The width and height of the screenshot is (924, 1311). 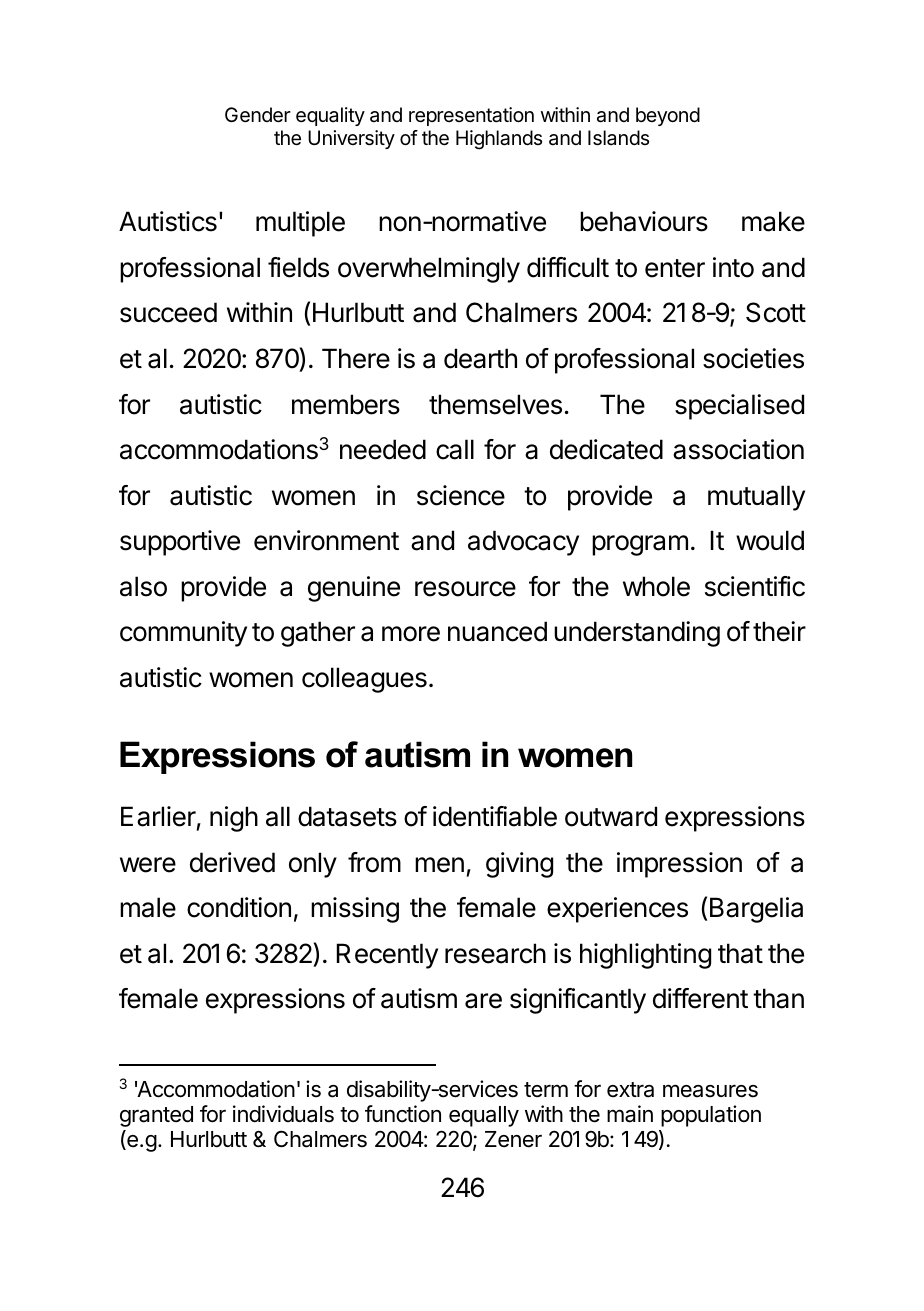 I want to click on individuals, so click(x=283, y=1114).
